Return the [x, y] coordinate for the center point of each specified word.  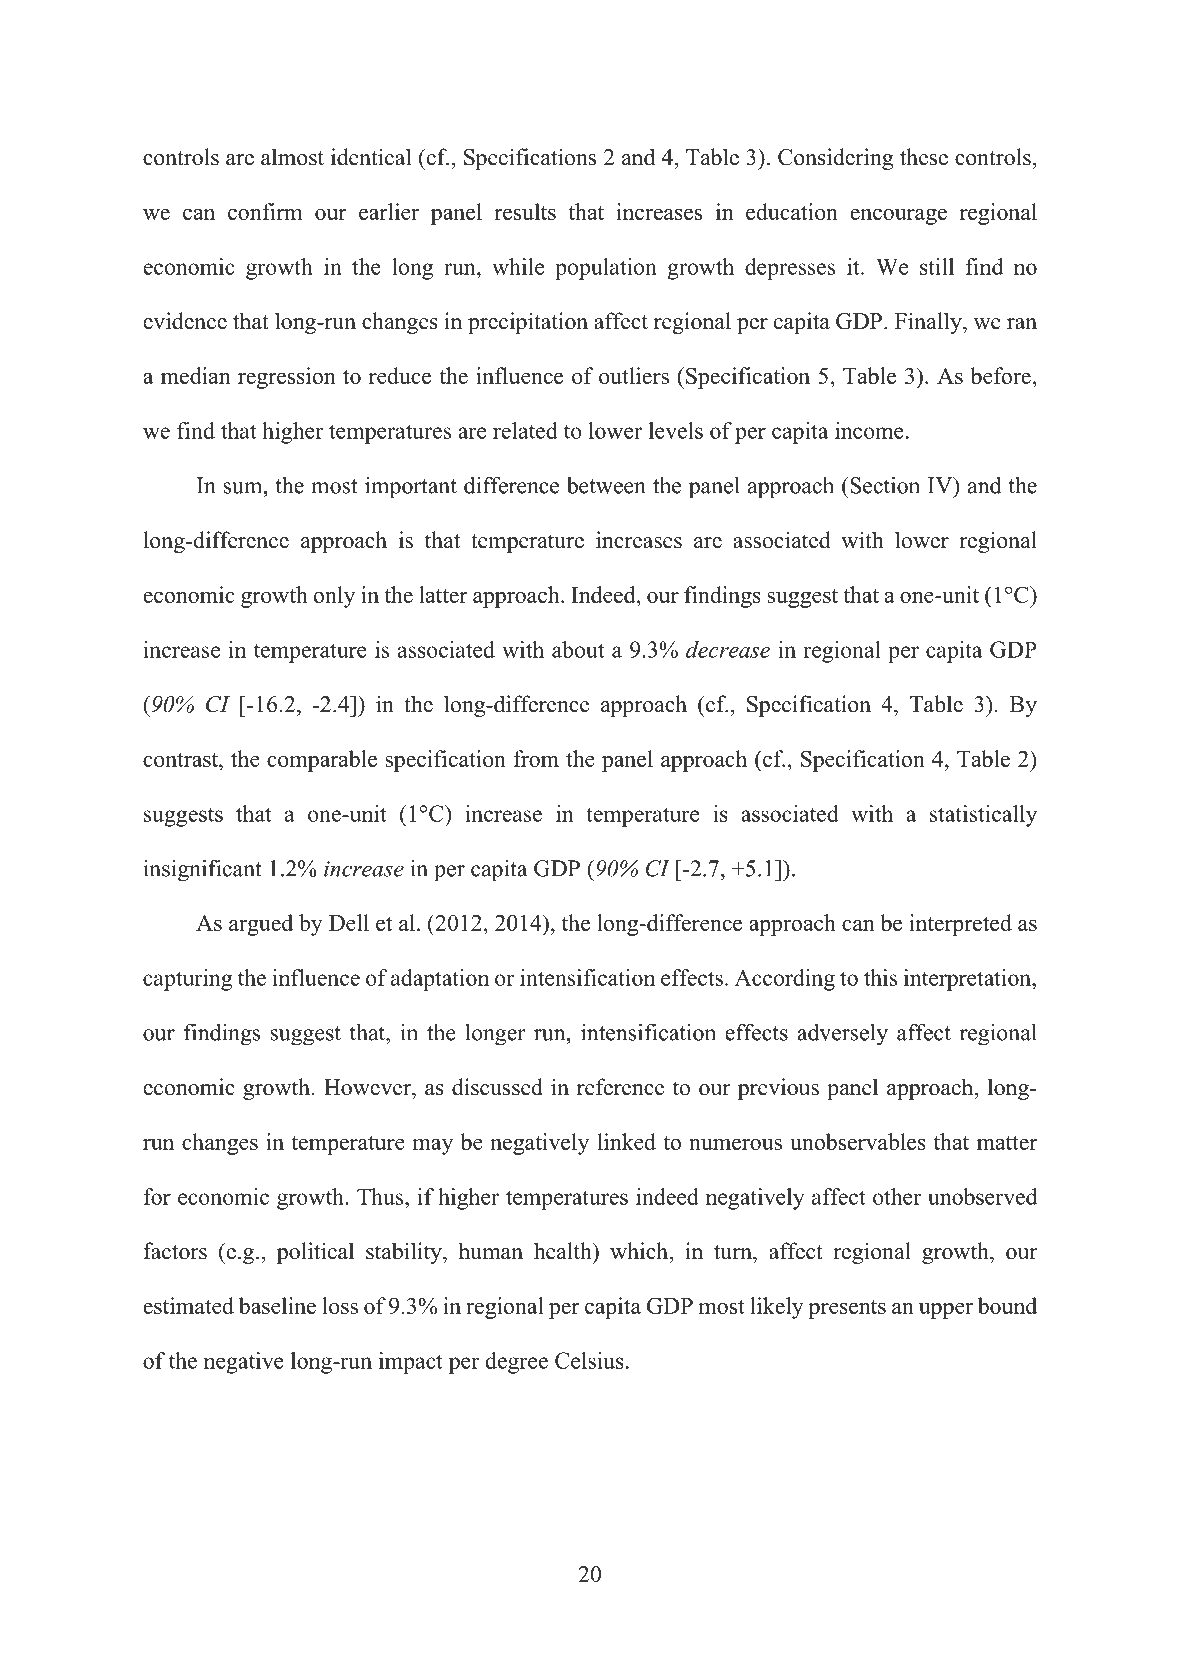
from [536, 758]
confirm [265, 211]
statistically [983, 816]
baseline [277, 1305]
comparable [322, 761]
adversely [842, 1034]
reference [620, 1087]
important [411, 487]
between [606, 485]
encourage [898, 216]
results [525, 211]
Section [884, 485]
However [368, 1087]
